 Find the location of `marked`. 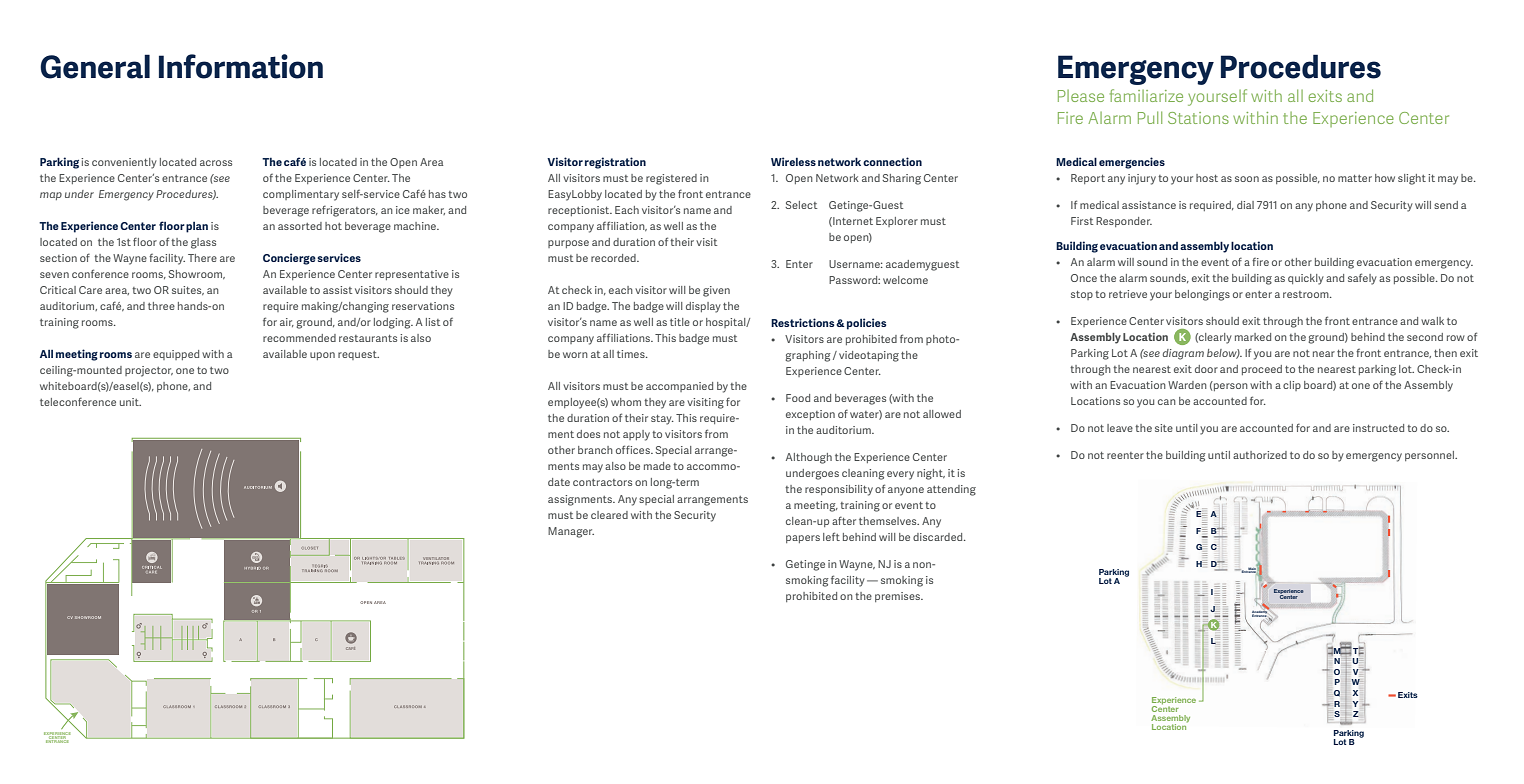

marked is located at coordinates (1253, 337).
